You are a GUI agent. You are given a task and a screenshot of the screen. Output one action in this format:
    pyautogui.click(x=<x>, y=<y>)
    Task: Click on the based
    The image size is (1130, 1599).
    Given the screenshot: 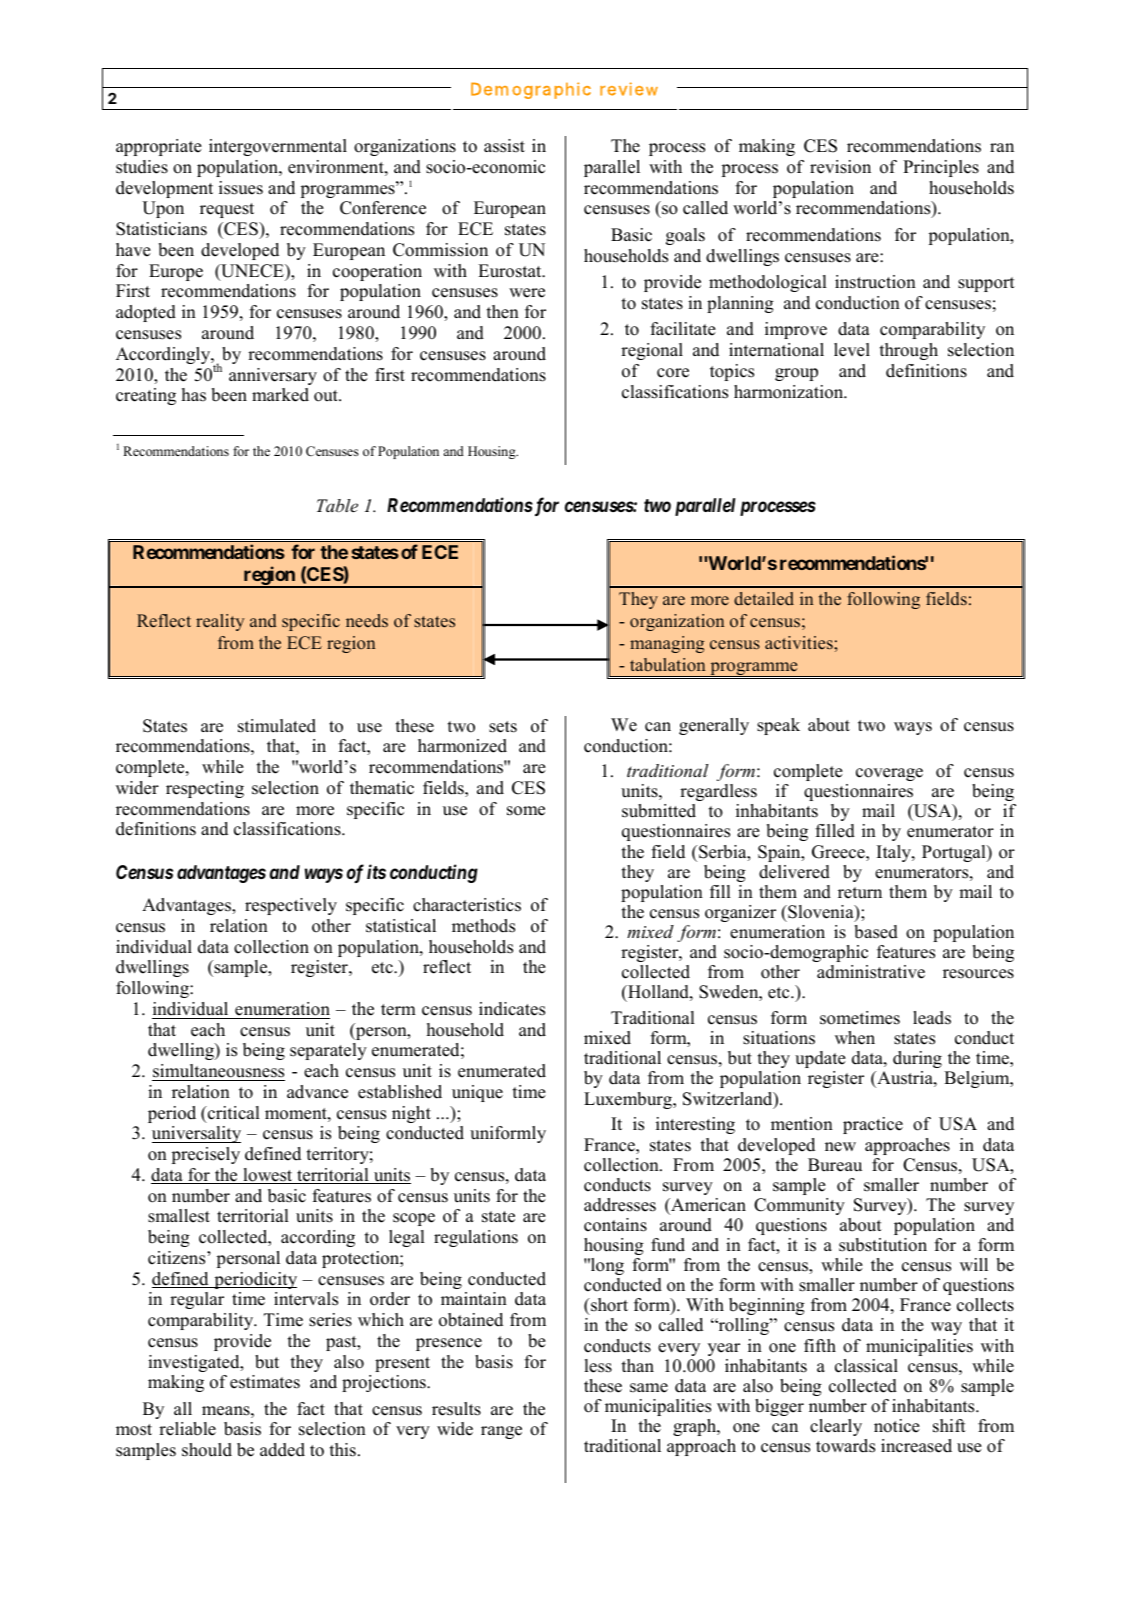 What is the action you would take?
    pyautogui.click(x=876, y=932)
